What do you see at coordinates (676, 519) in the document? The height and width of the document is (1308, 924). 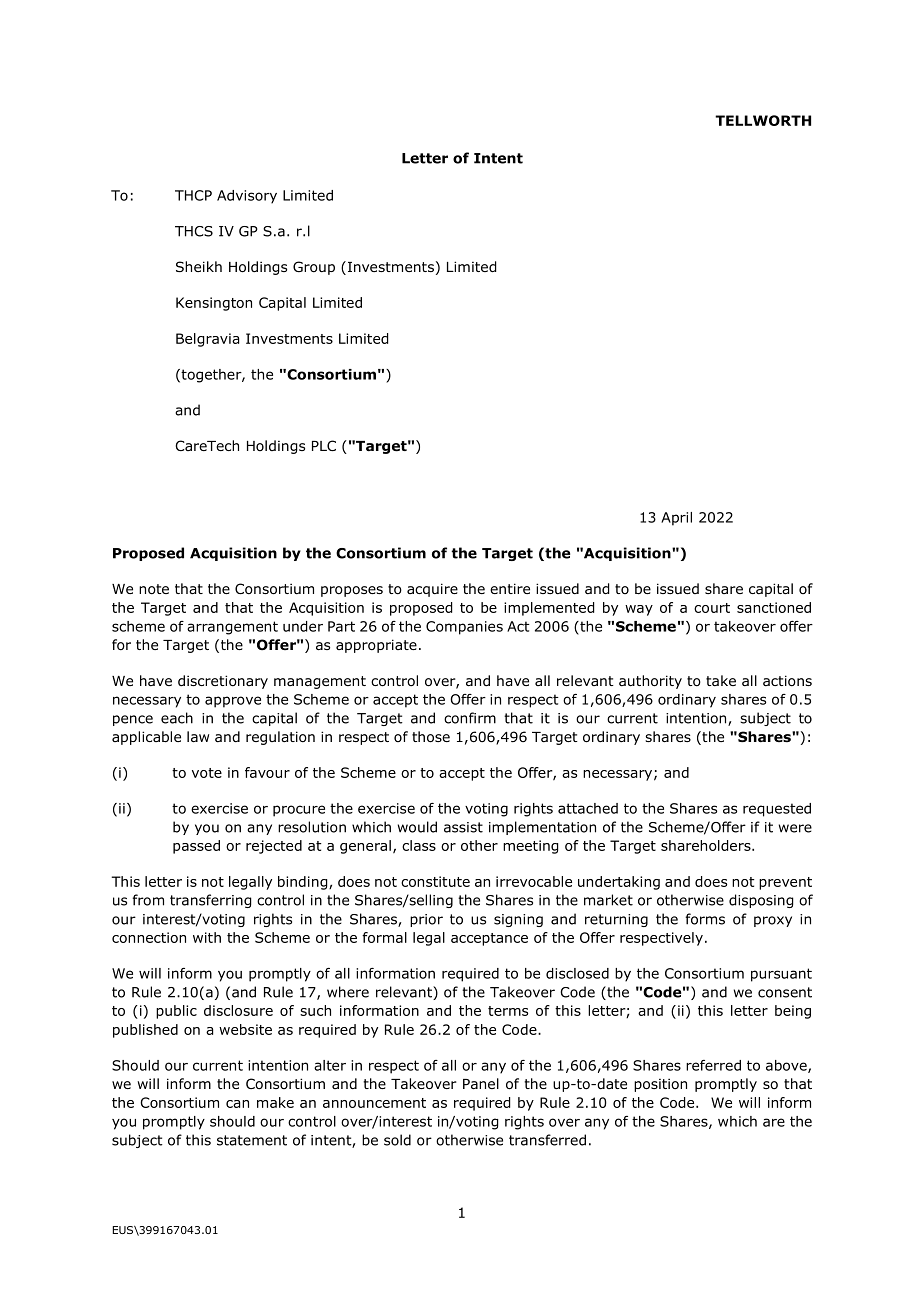 I see `April` at bounding box center [676, 519].
